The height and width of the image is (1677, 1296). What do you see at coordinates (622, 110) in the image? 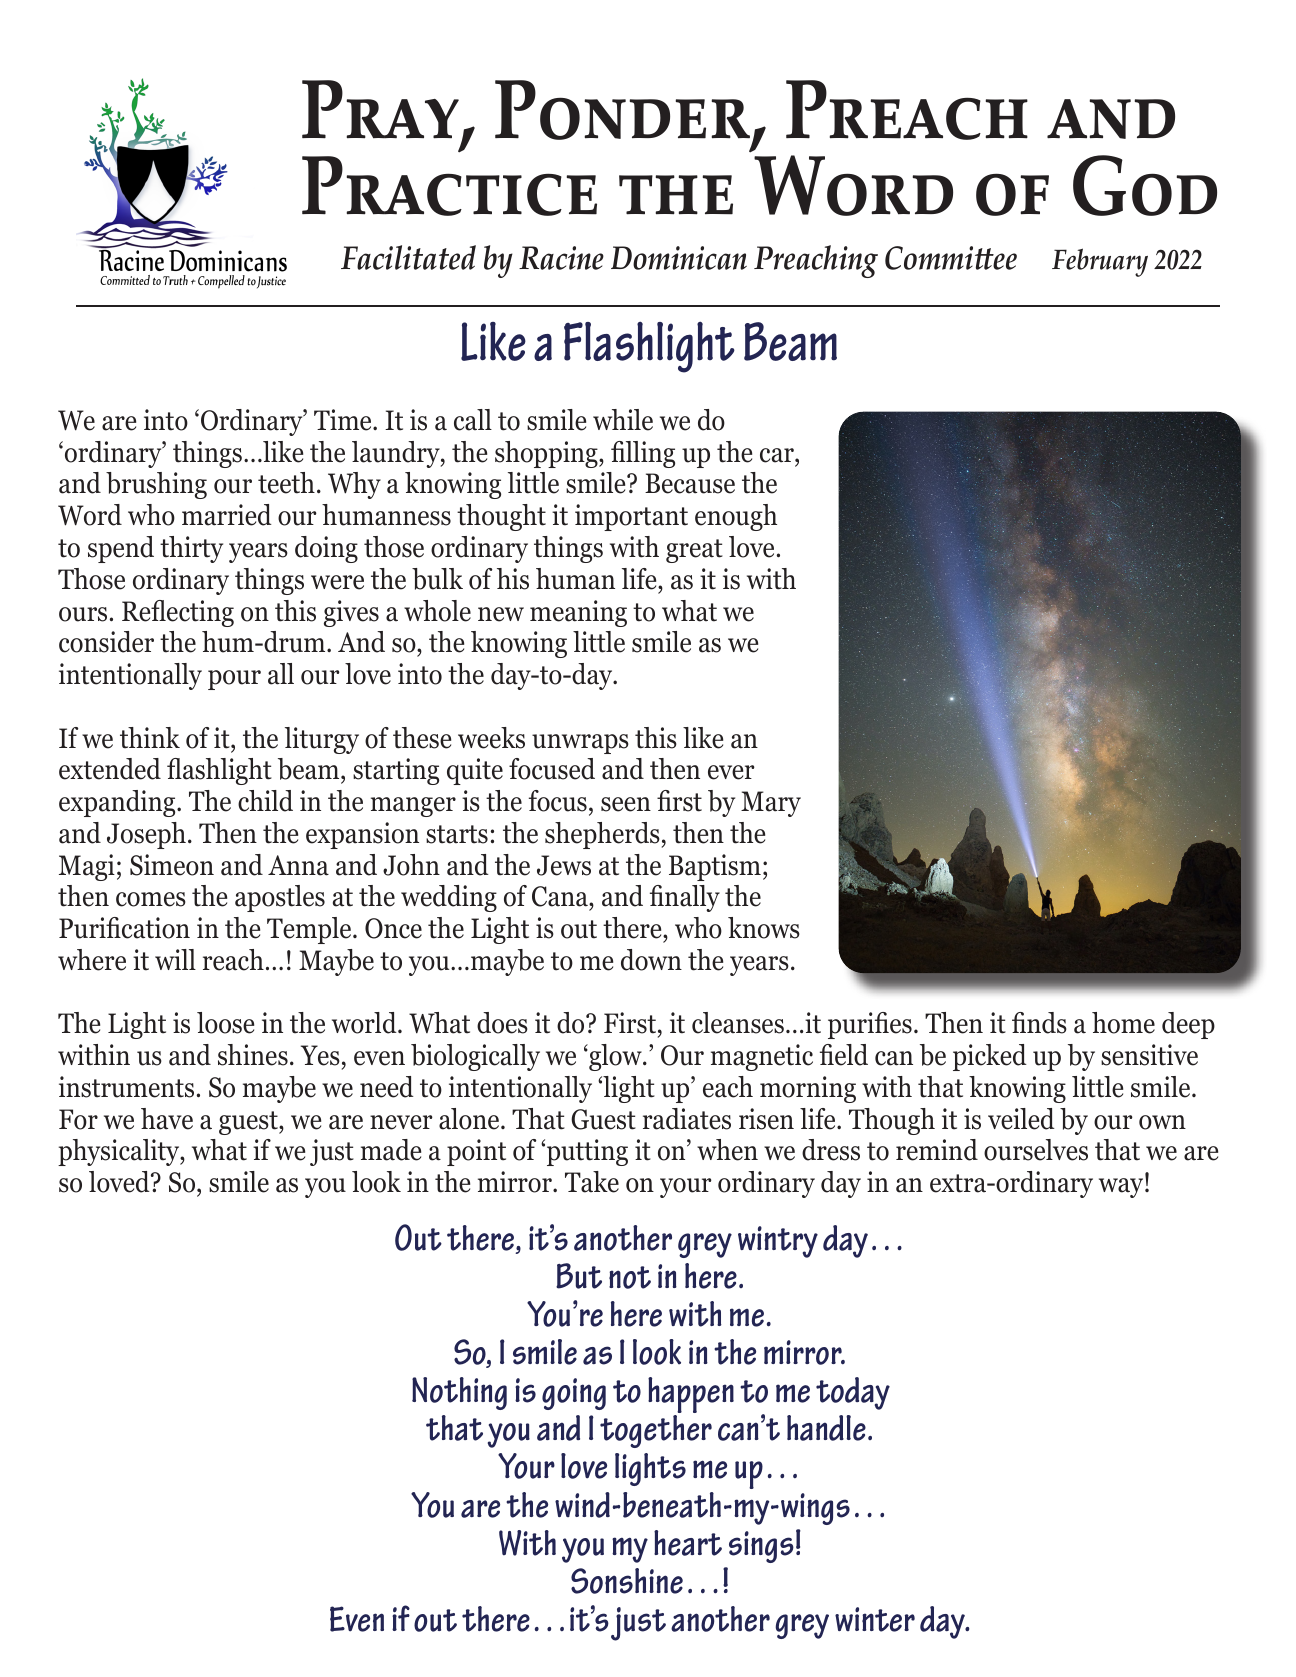
I see `Ponder` at bounding box center [622, 110].
